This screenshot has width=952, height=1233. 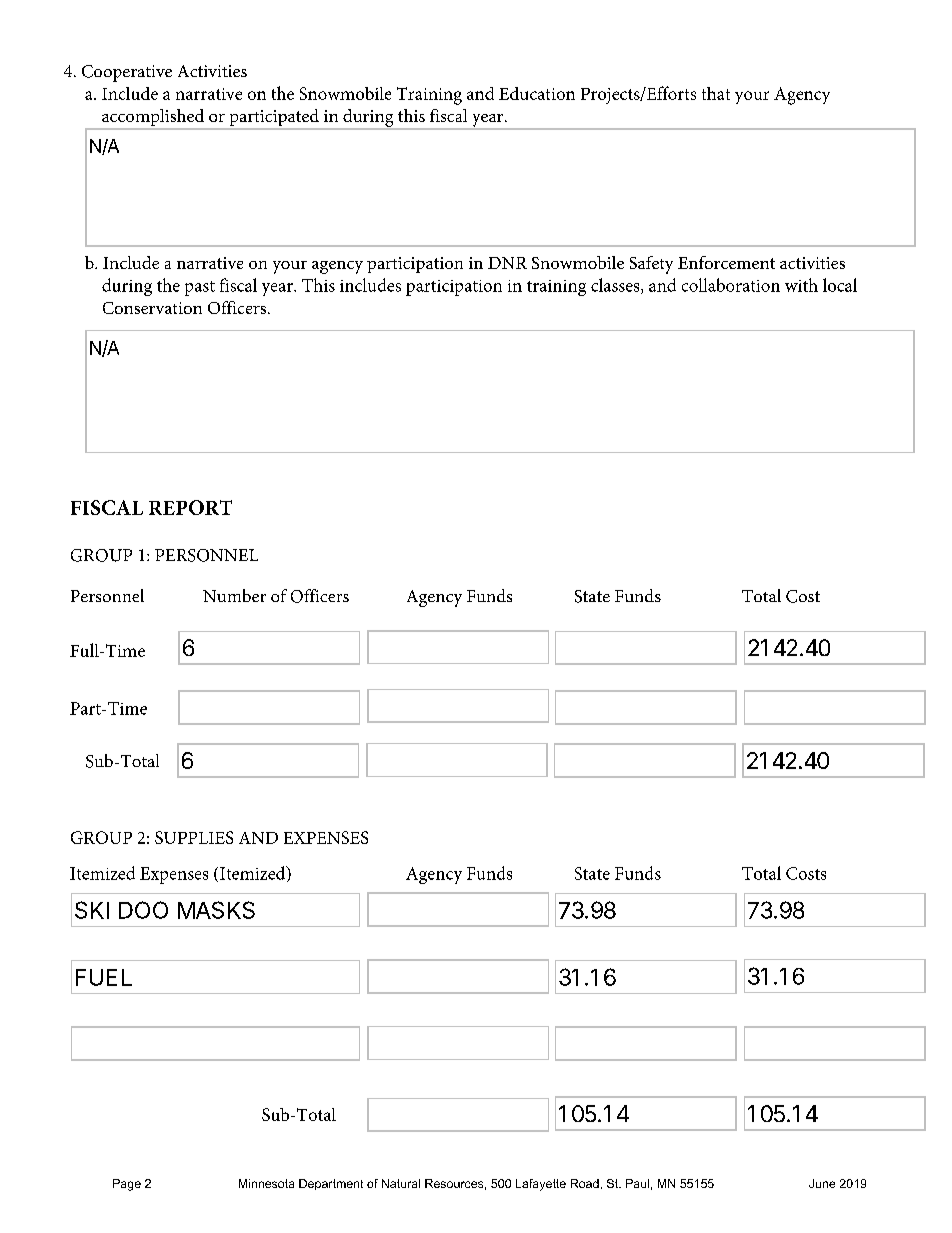 I want to click on collaboration, so click(x=731, y=285).
